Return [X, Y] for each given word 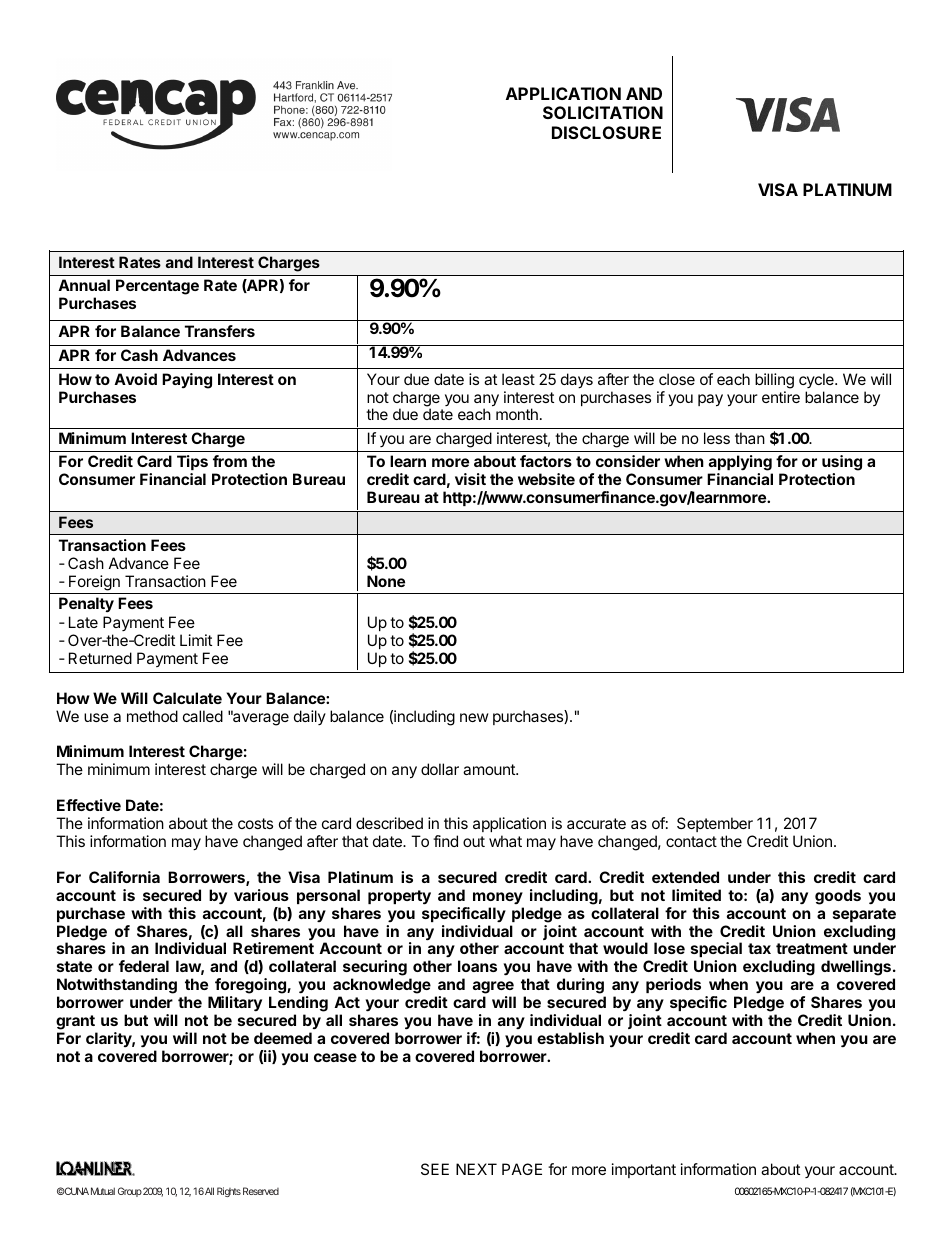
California [124, 877]
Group [130, 1192]
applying [740, 463]
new [474, 717]
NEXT [476, 1169]
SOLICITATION [603, 112]
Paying [187, 381]
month [517, 414]
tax [759, 948]
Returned [100, 658]
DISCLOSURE [606, 132]
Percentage [157, 287]
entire [781, 397]
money [498, 898]
